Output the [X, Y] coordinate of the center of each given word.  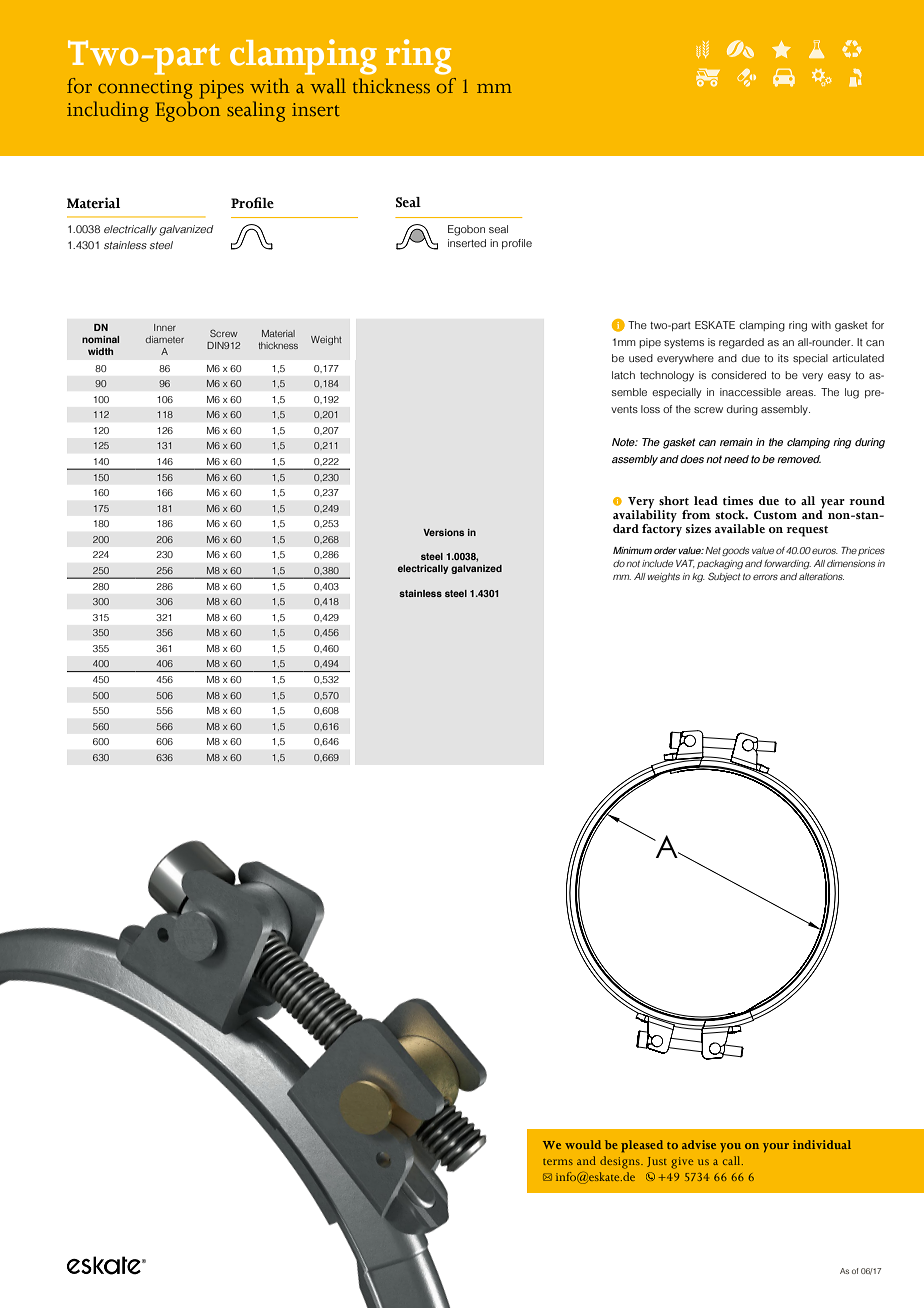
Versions [443, 532]
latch [623, 375]
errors [765, 577]
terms [558, 1162]
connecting [145, 89]
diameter [164, 339]
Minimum [632, 550]
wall [328, 85]
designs [621, 1162]
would [583, 1144]
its [783, 358]
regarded [741, 343]
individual [822, 1144]
